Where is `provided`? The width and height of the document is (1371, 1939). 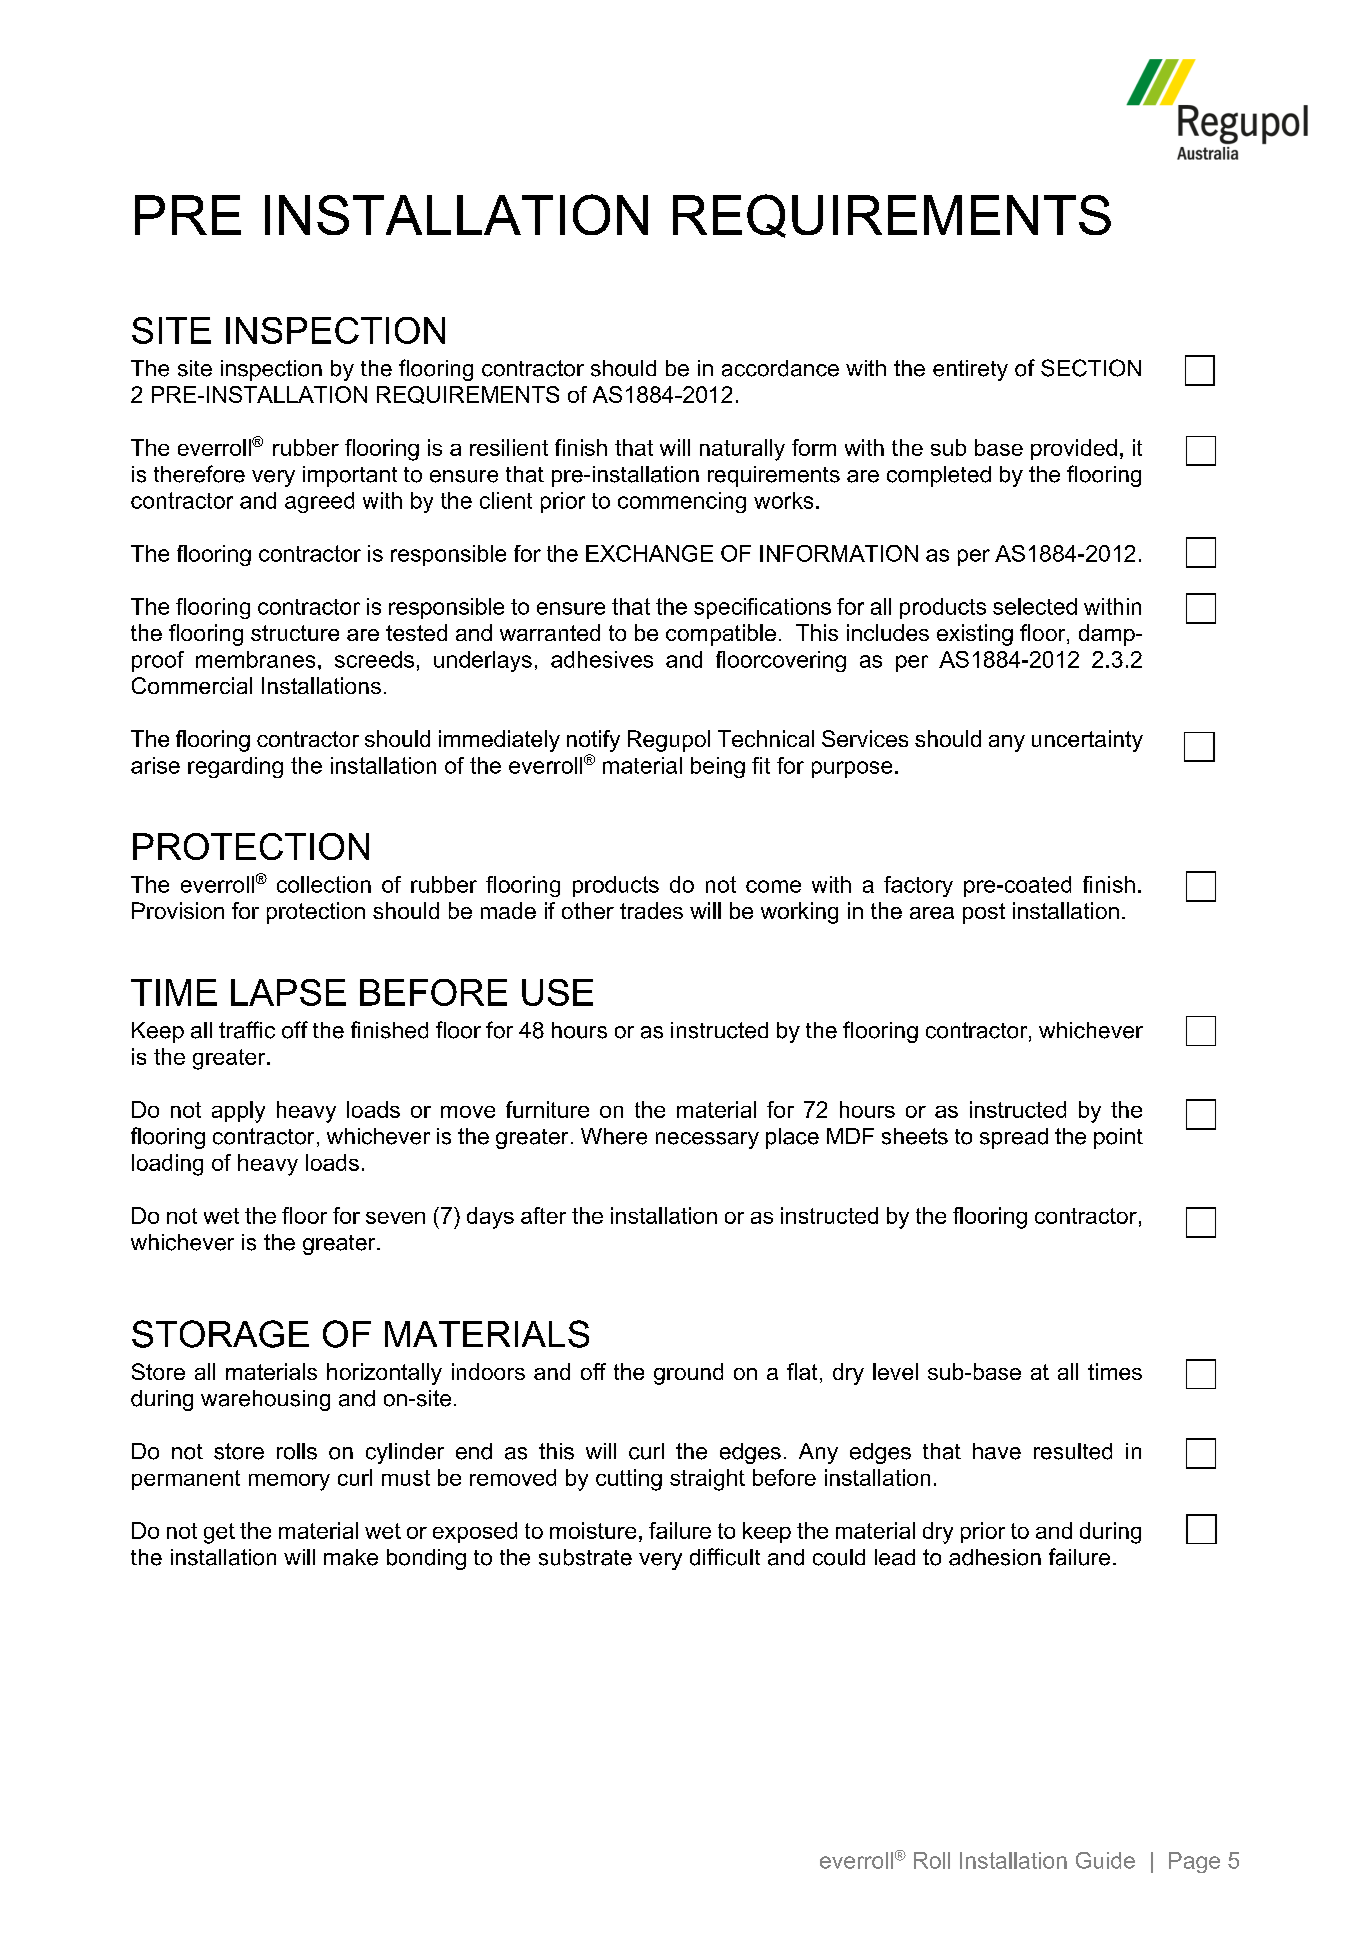 provided is located at coordinates (1074, 449).
